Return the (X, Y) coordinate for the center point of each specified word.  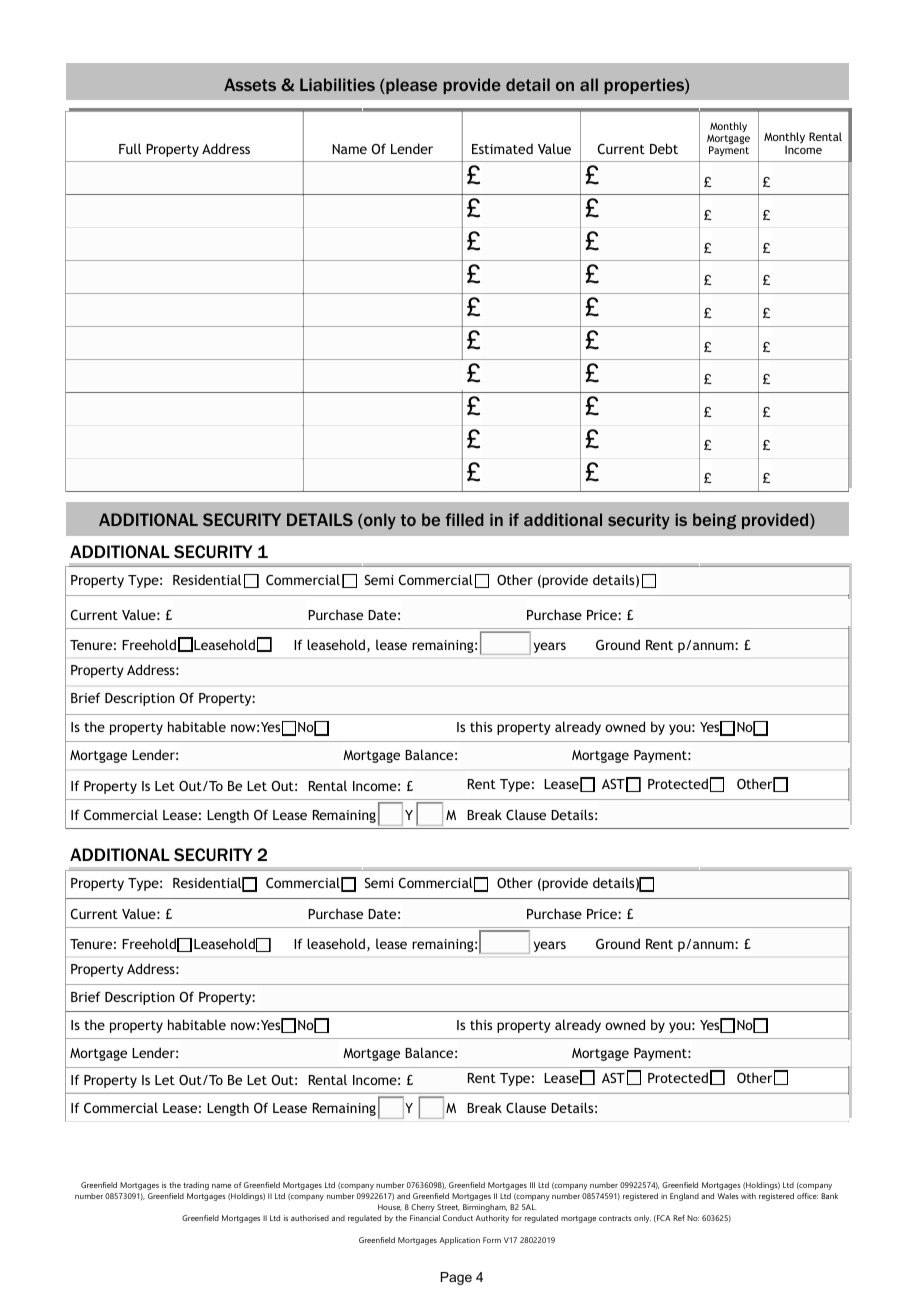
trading (196, 1186)
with (748, 1196)
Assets (250, 84)
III (532, 1185)
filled (464, 519)
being (714, 521)
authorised (310, 1218)
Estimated (502, 148)
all (589, 84)
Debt (664, 148)
